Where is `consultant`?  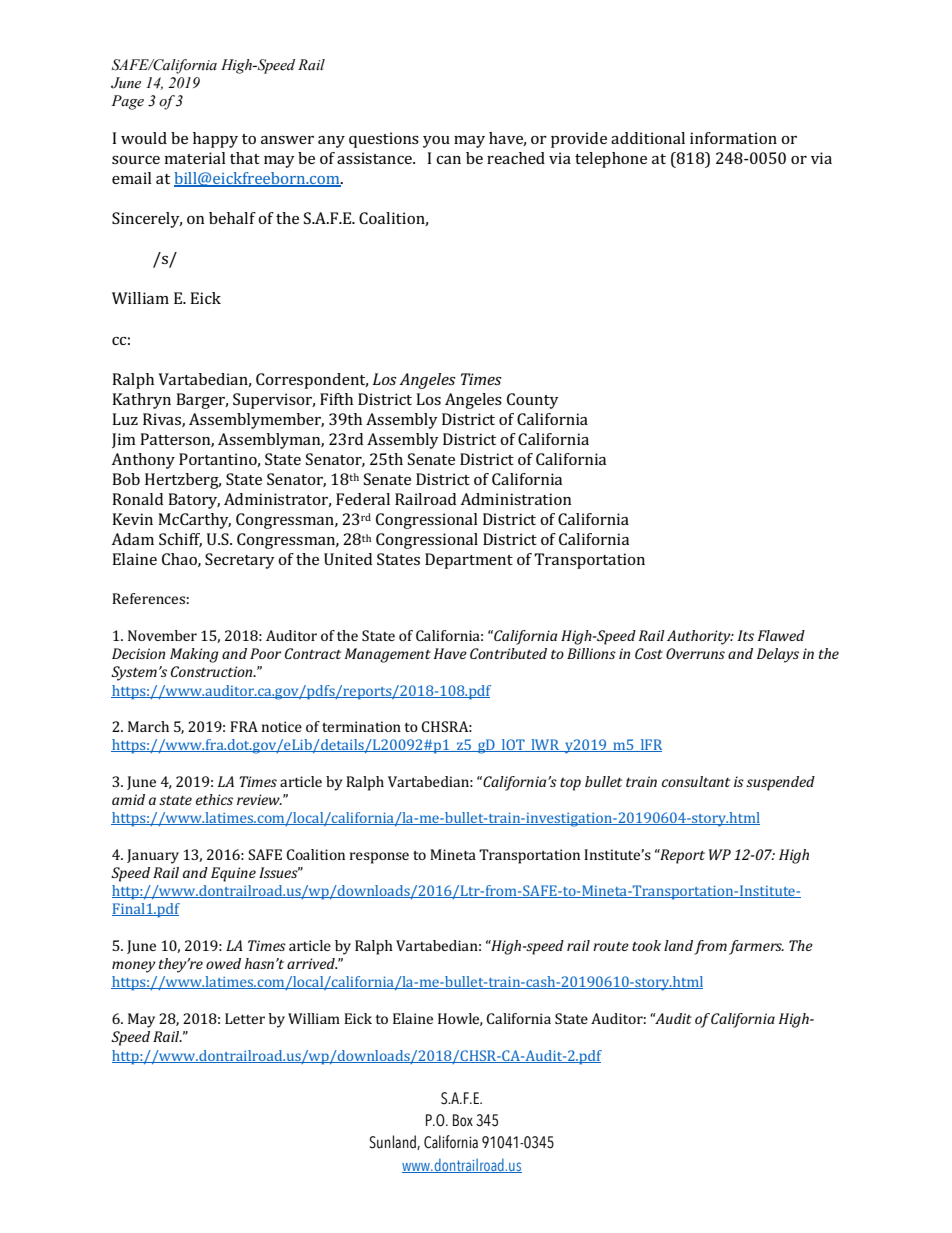
consultant is located at coordinates (696, 781).
